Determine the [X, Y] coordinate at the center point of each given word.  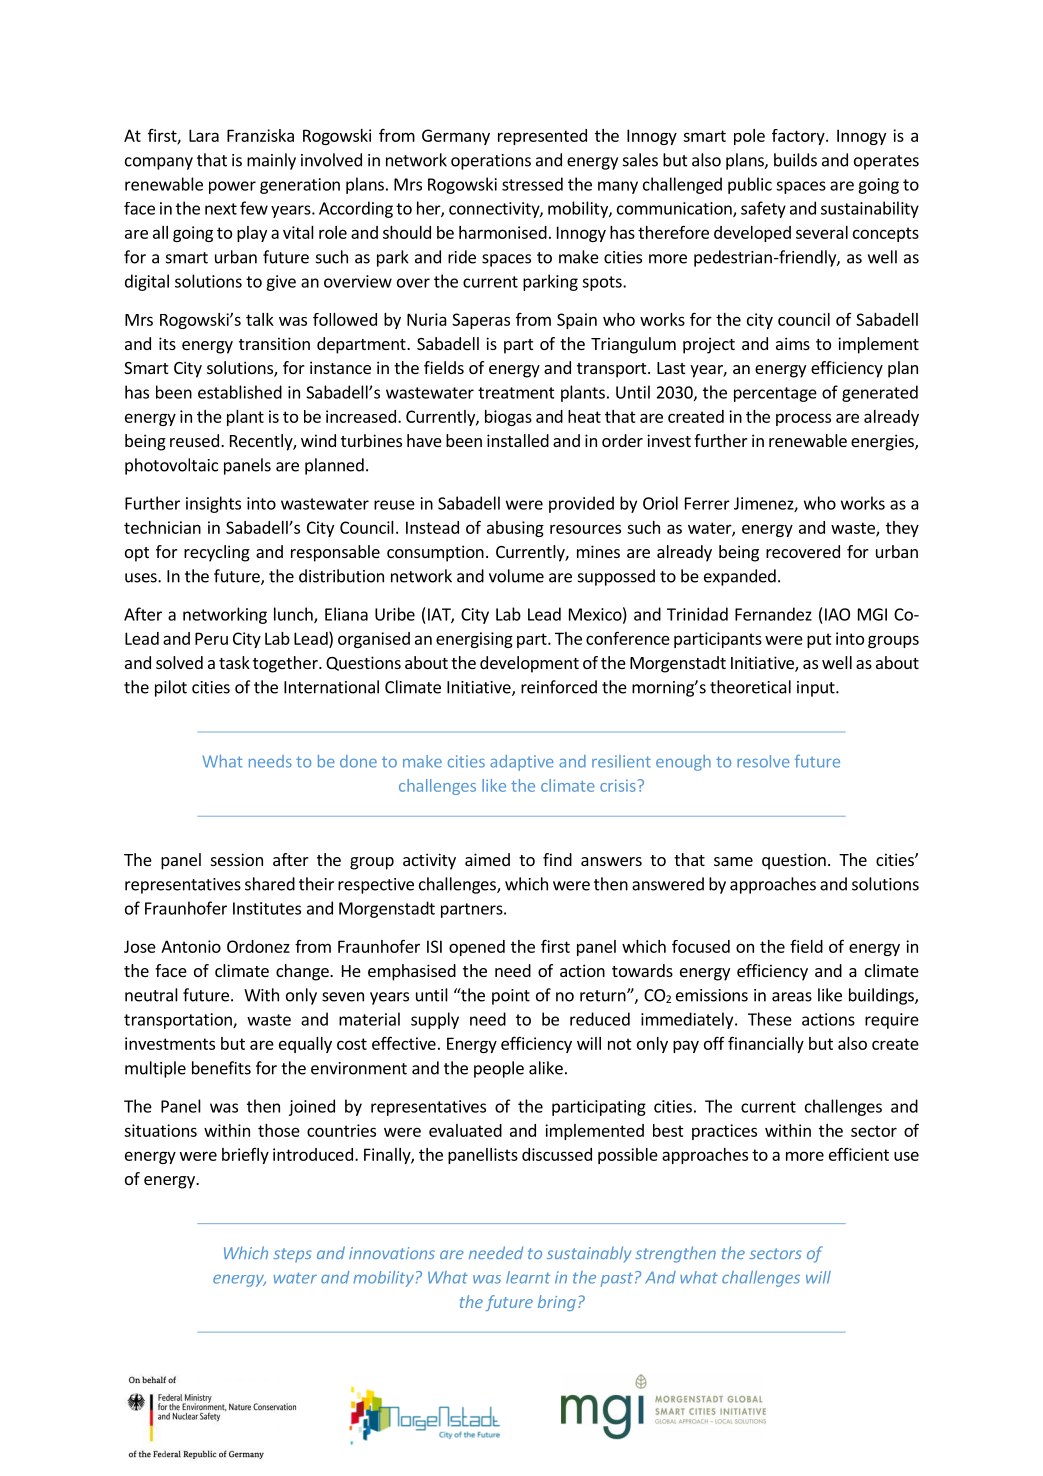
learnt [528, 1277]
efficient [859, 1154]
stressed [532, 184]
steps [292, 1255]
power [232, 187]
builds [795, 160]
